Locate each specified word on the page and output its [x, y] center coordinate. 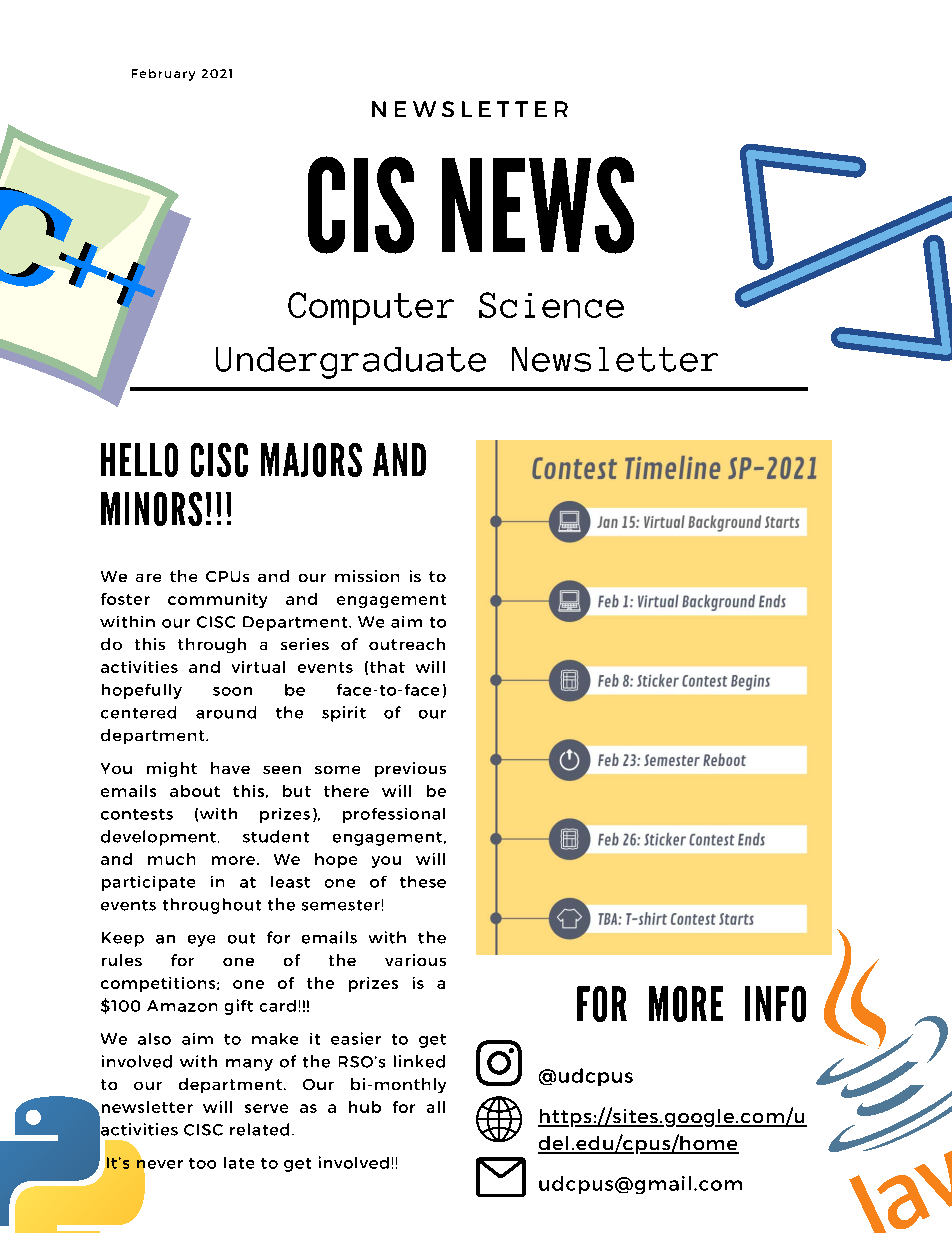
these [423, 882]
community [217, 600]
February [163, 75]
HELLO [139, 460]
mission [367, 576]
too [202, 1163]
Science [551, 305]
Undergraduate [351, 363]
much [171, 859]
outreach [407, 644]
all [436, 1107]
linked [419, 1061]
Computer [371, 308]
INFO [775, 1004]
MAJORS [311, 460]
